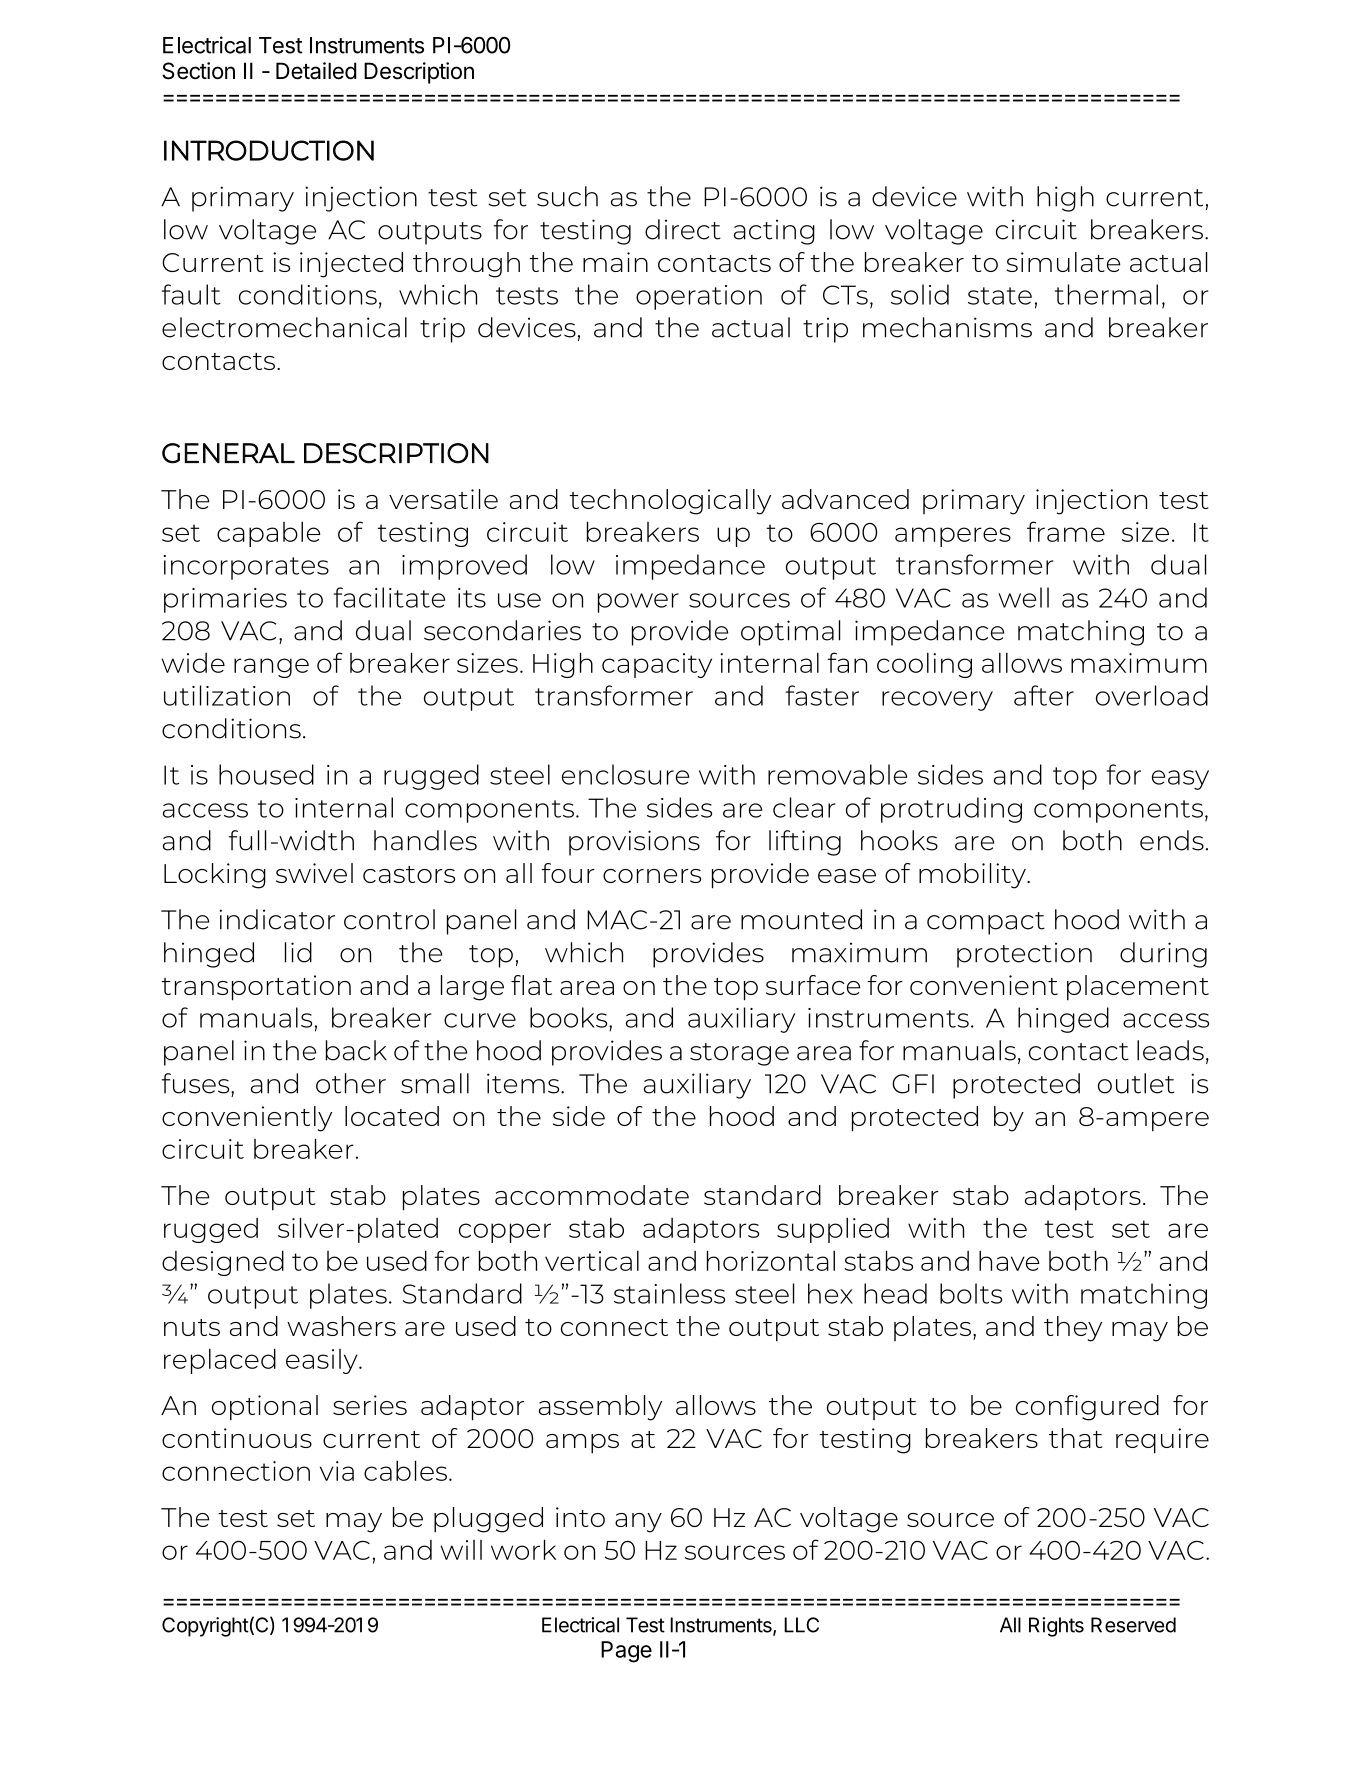 The height and width of the page is (1775, 1371). Describe the element at coordinates (269, 150) in the page. I see `INTRODUCTION` at that location.
